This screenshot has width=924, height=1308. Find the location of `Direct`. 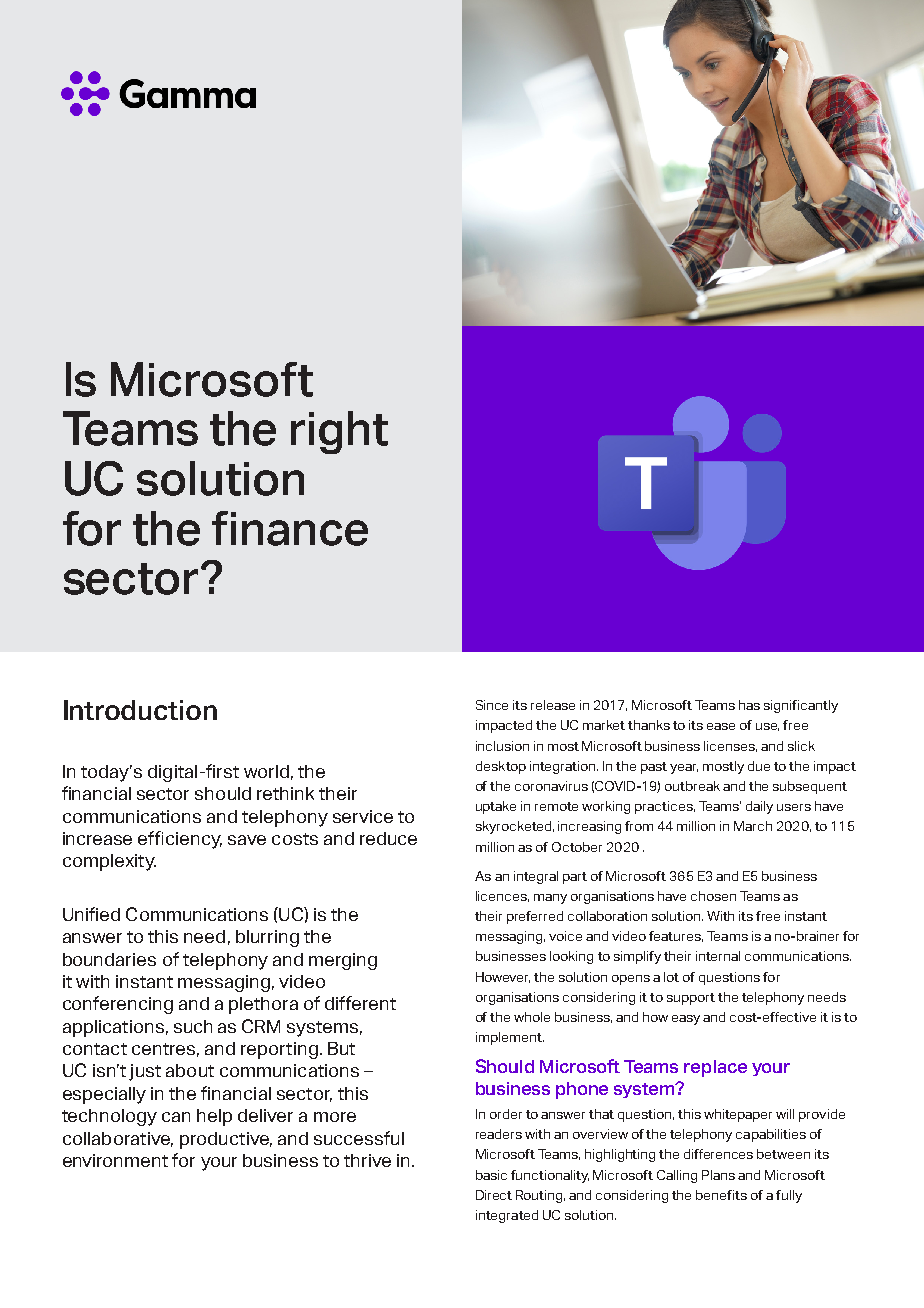

Direct is located at coordinates (494, 1195).
